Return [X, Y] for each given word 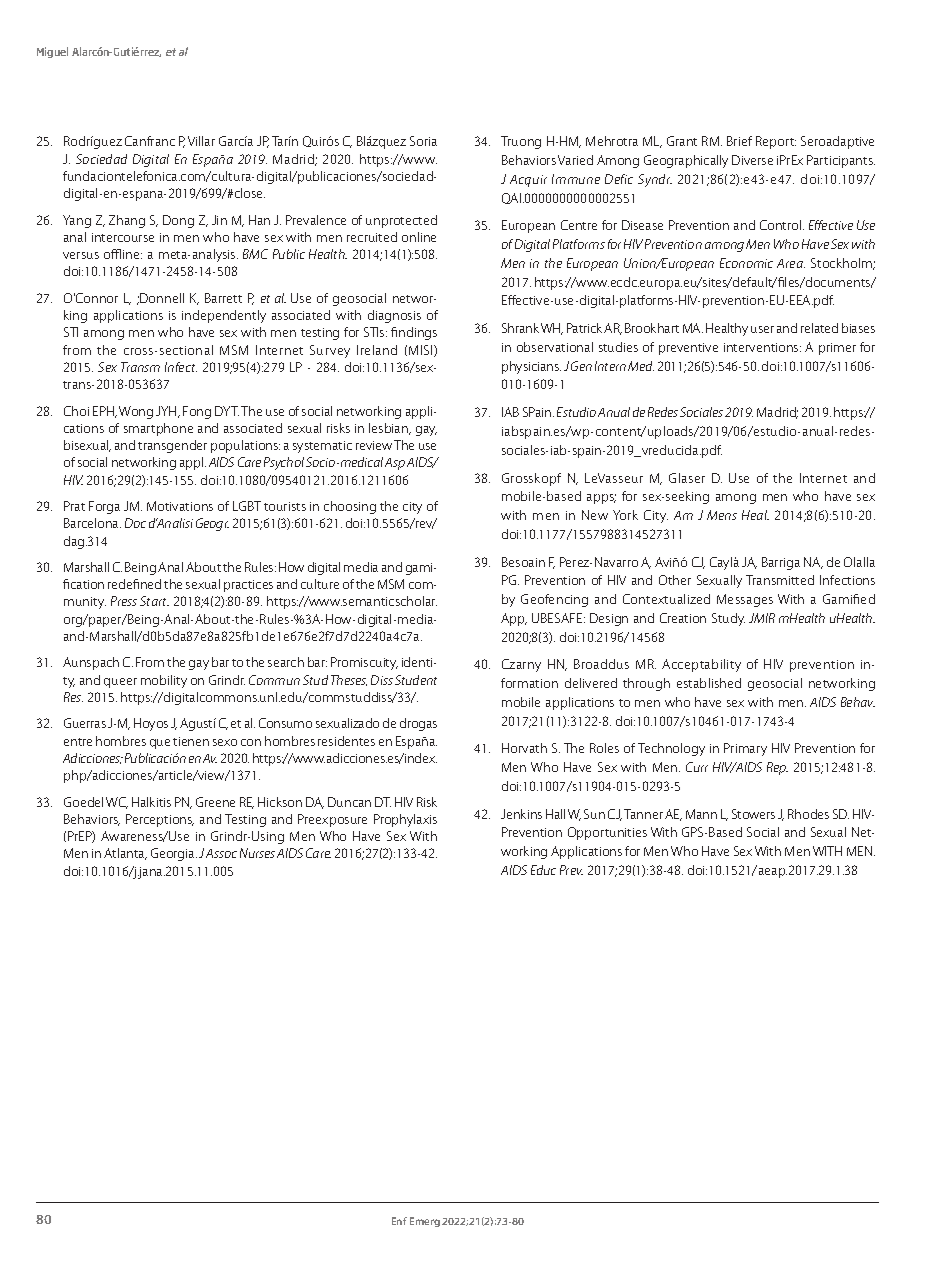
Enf [399, 1221]
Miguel [52, 52]
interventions [762, 347]
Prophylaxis [405, 820]
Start [154, 601]
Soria [423, 141]
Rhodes [808, 814]
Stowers [753, 814]
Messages [745, 600]
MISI [422, 351]
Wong [136, 412]
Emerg [425, 1222]
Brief [739, 141]
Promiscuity [364, 663]
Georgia [174, 854]
